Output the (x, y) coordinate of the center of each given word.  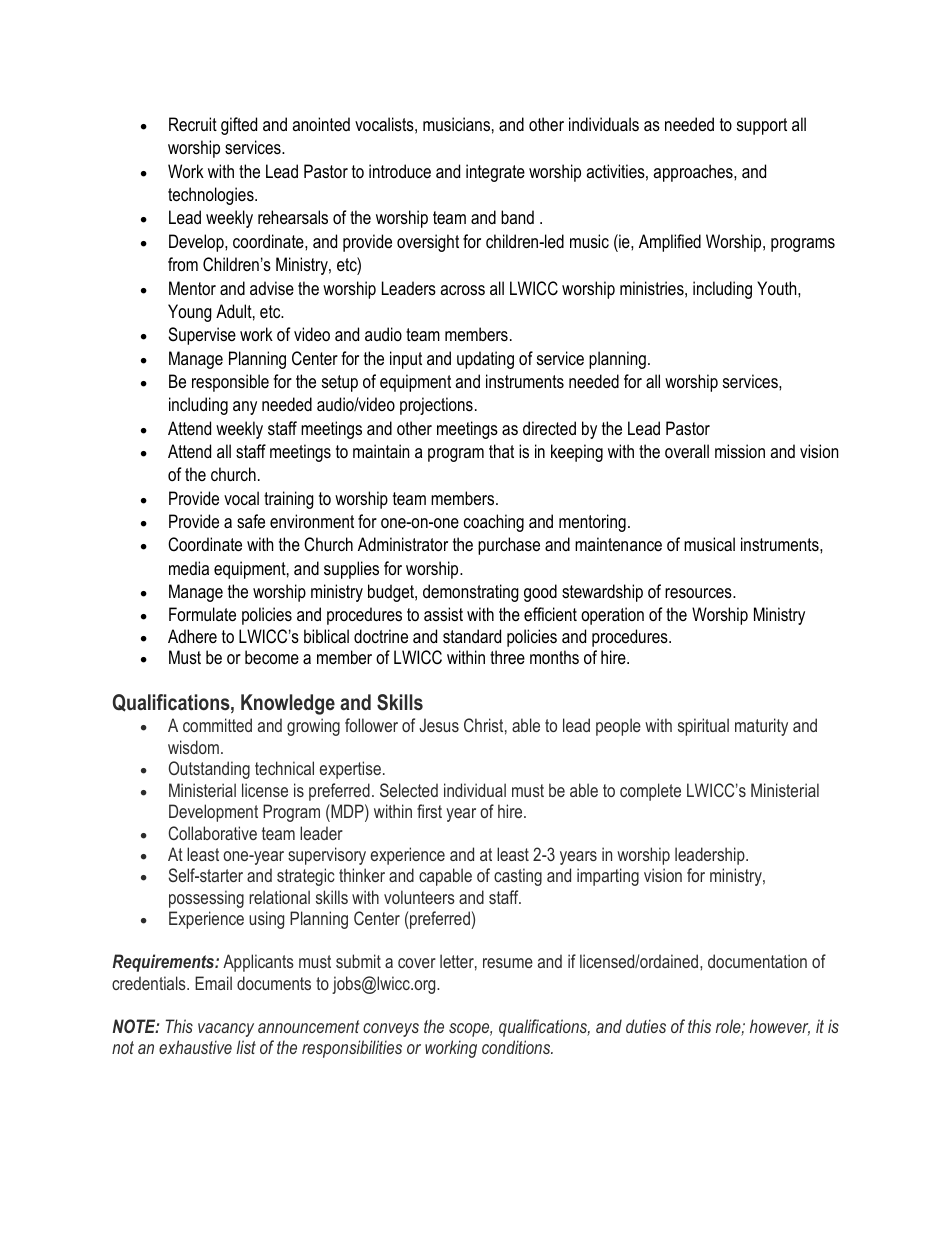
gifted (239, 126)
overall (687, 451)
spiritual (703, 727)
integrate (495, 173)
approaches (694, 173)
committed (217, 725)
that (501, 451)
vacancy (226, 1030)
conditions (517, 1047)
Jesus (439, 725)
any (245, 408)
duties (646, 1026)
